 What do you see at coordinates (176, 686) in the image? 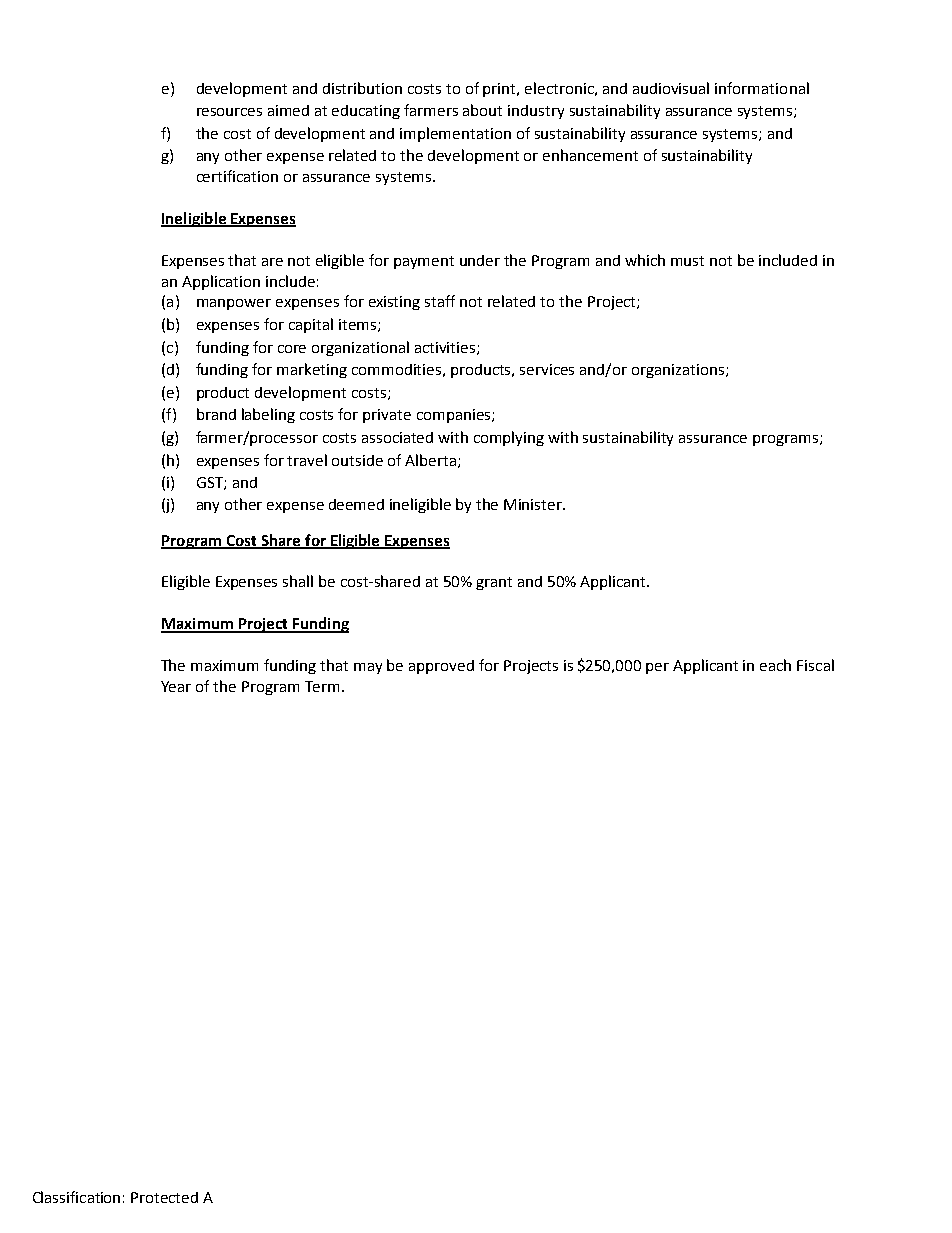
I see `Year` at bounding box center [176, 686].
